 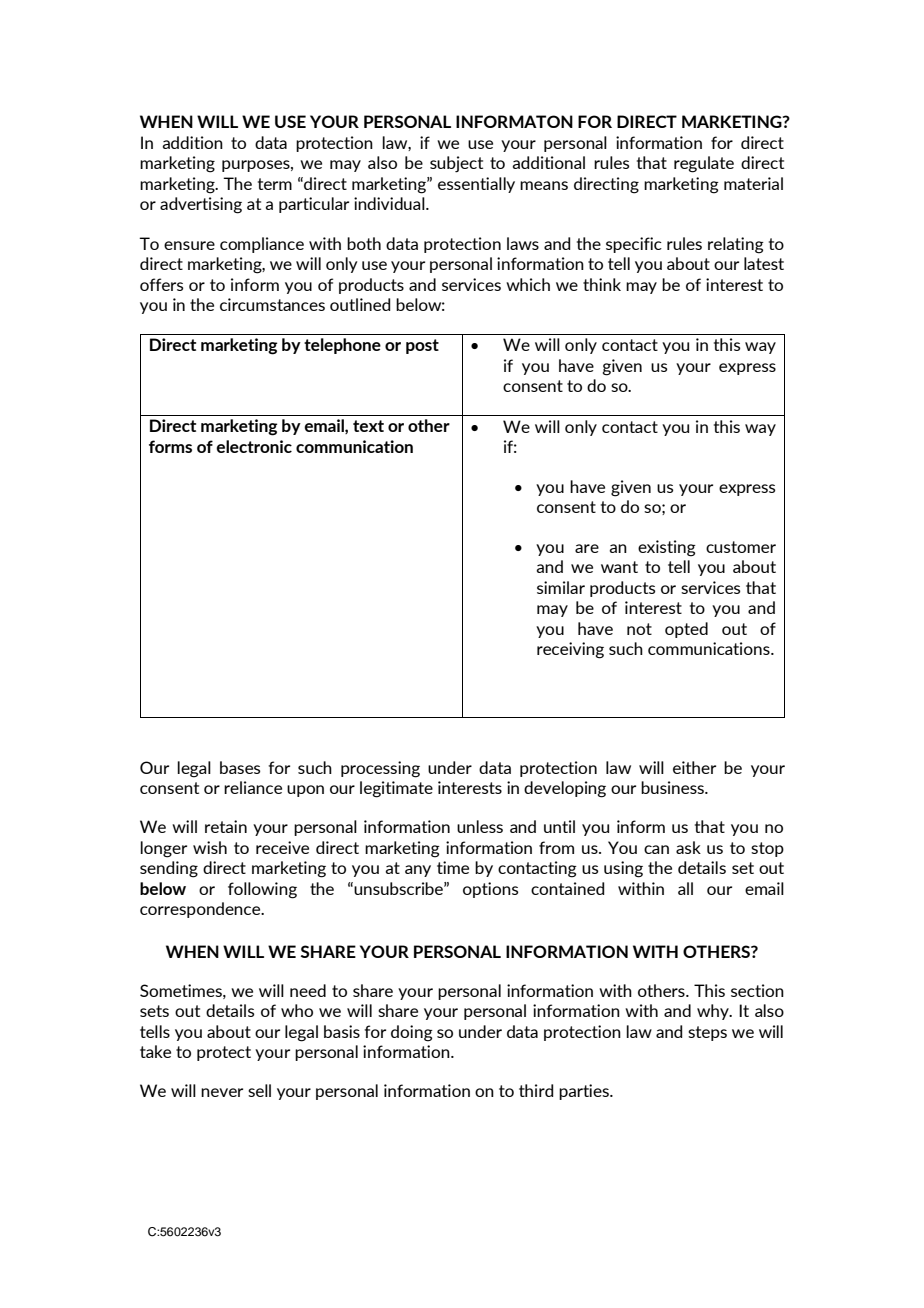 What do you see at coordinates (704, 164) in the screenshot?
I see `regulate` at bounding box center [704, 164].
